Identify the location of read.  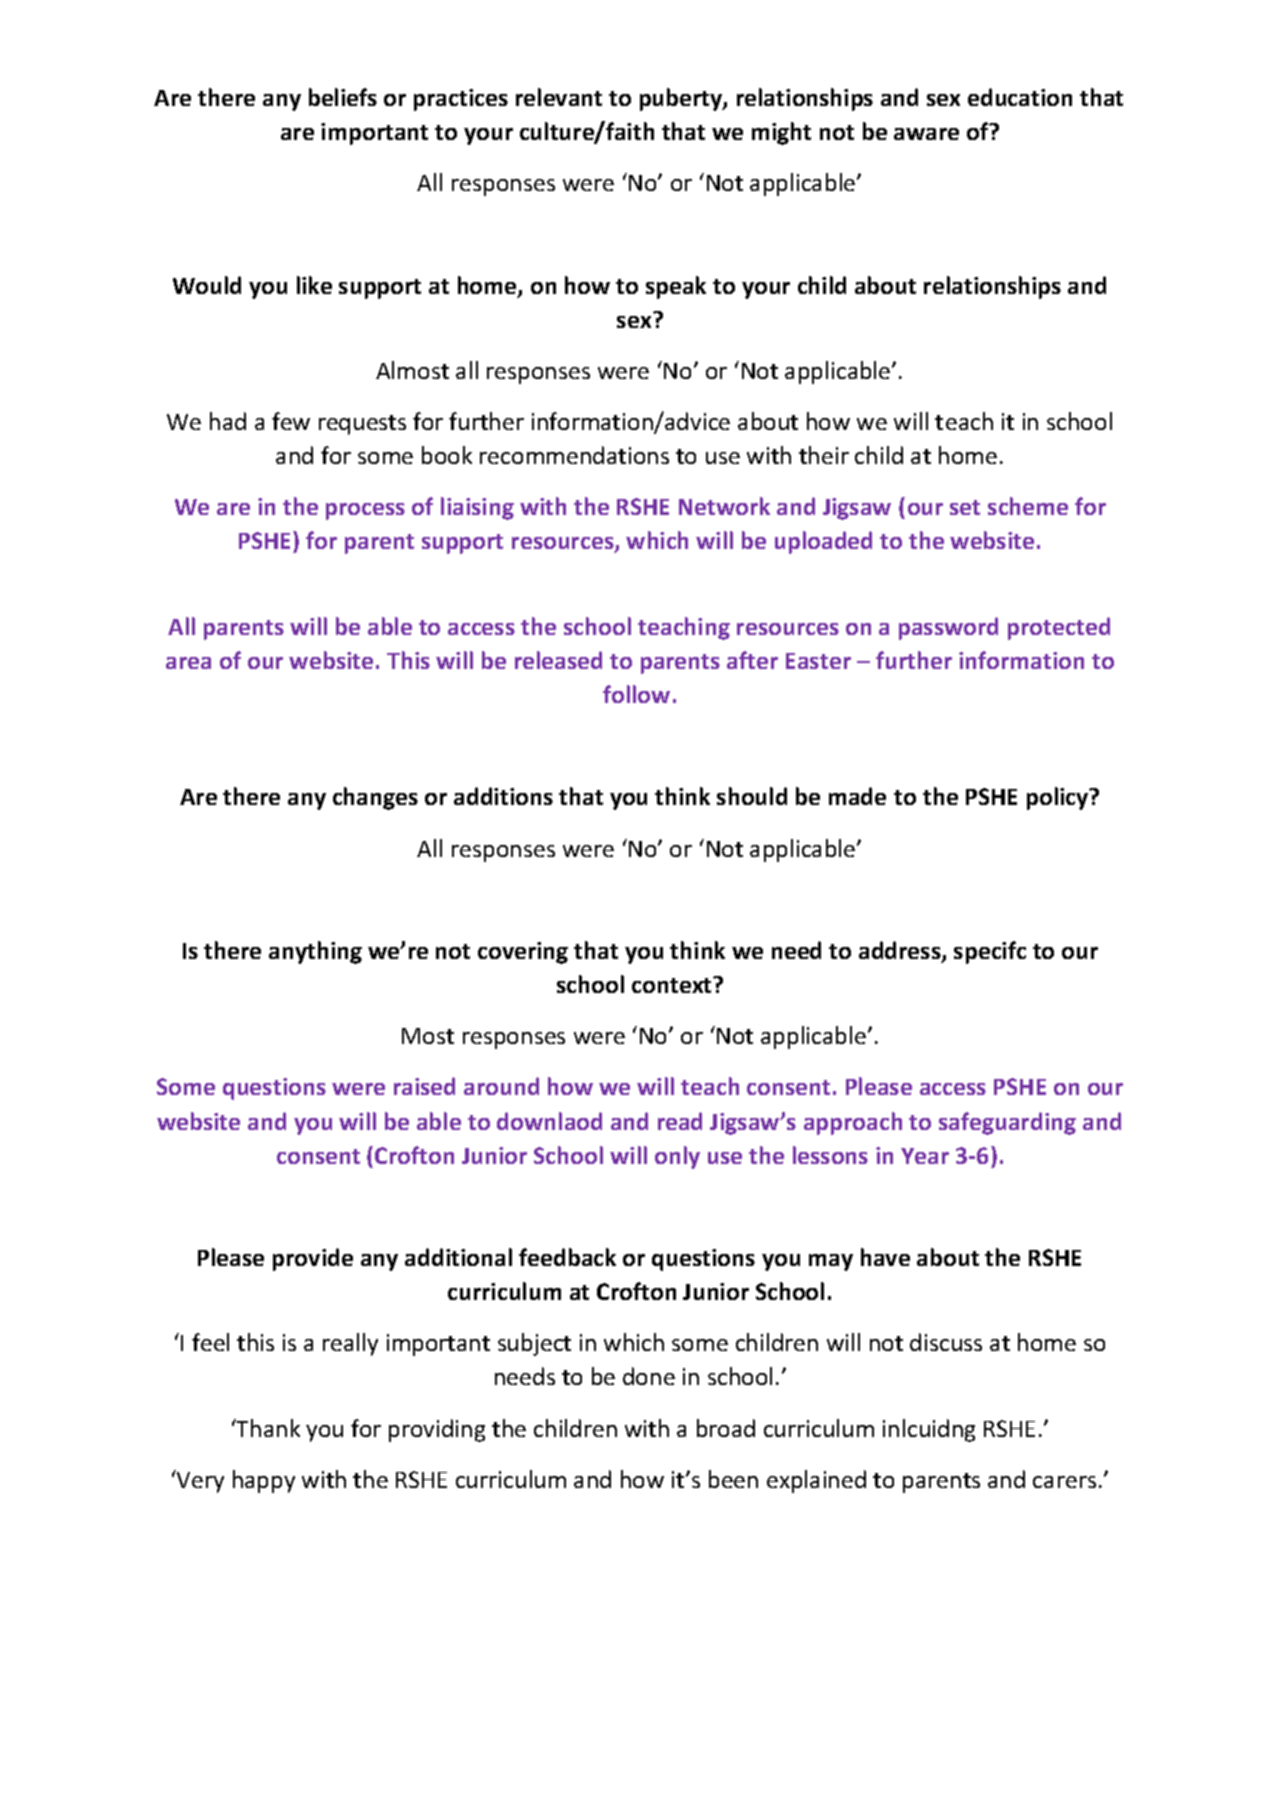
(680, 1121).
